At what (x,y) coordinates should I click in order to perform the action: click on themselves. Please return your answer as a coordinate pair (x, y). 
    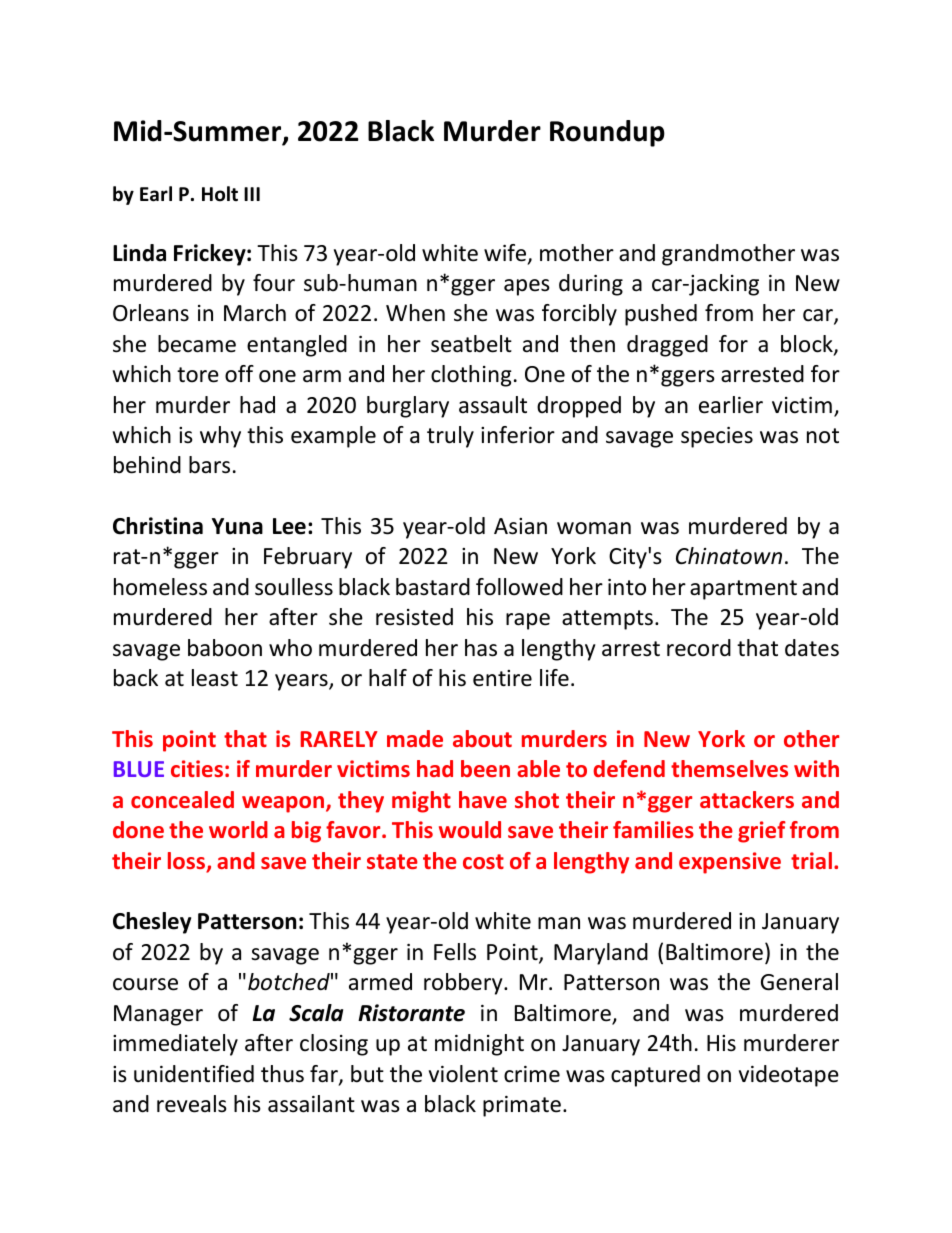
    Looking at the image, I should click on (729, 768).
